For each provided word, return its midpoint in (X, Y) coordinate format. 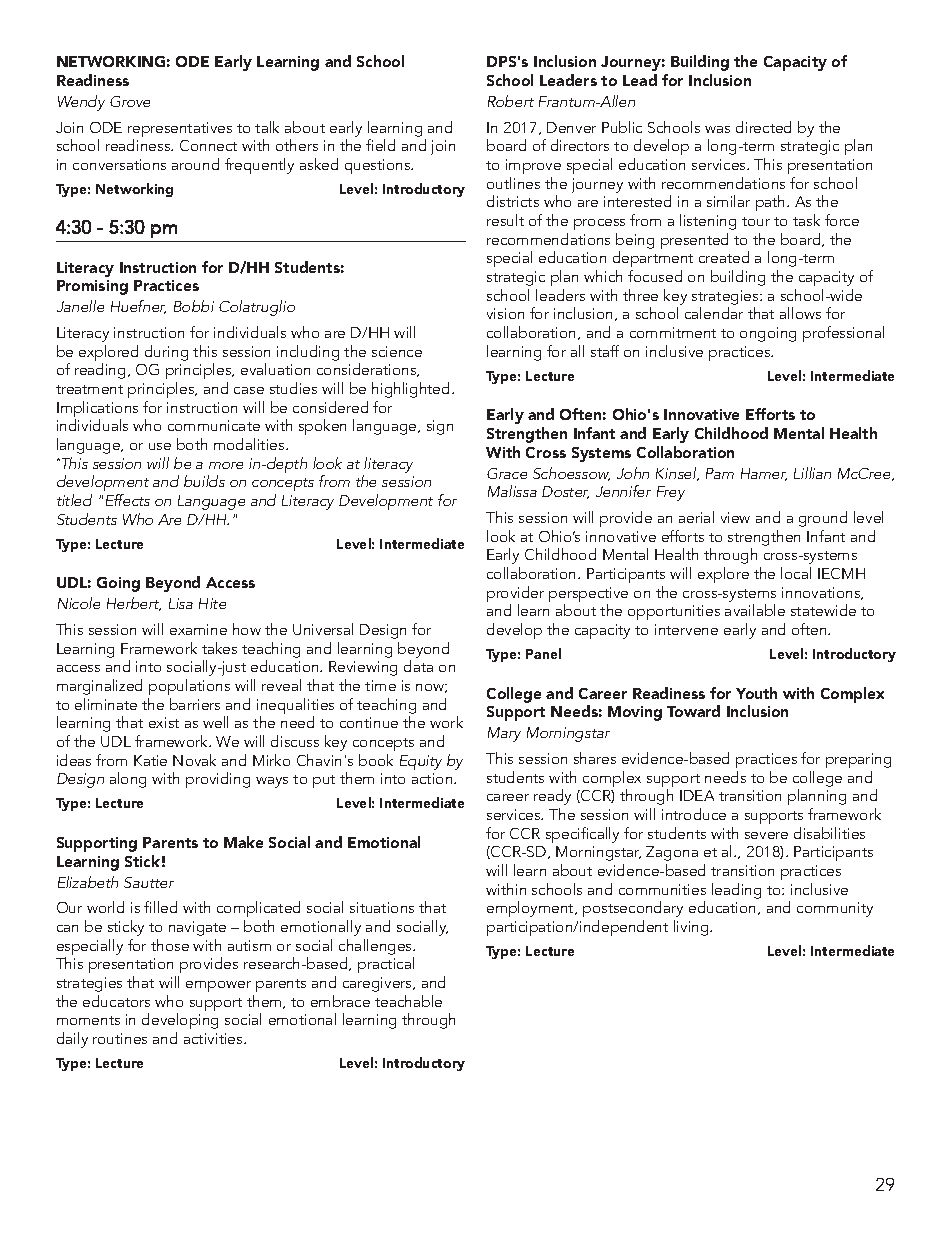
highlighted (410, 390)
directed (763, 127)
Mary (504, 734)
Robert (511, 101)
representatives (180, 131)
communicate (214, 425)
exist (164, 722)
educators (116, 1001)
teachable (408, 1001)
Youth (756, 693)
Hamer (764, 474)
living (692, 928)
